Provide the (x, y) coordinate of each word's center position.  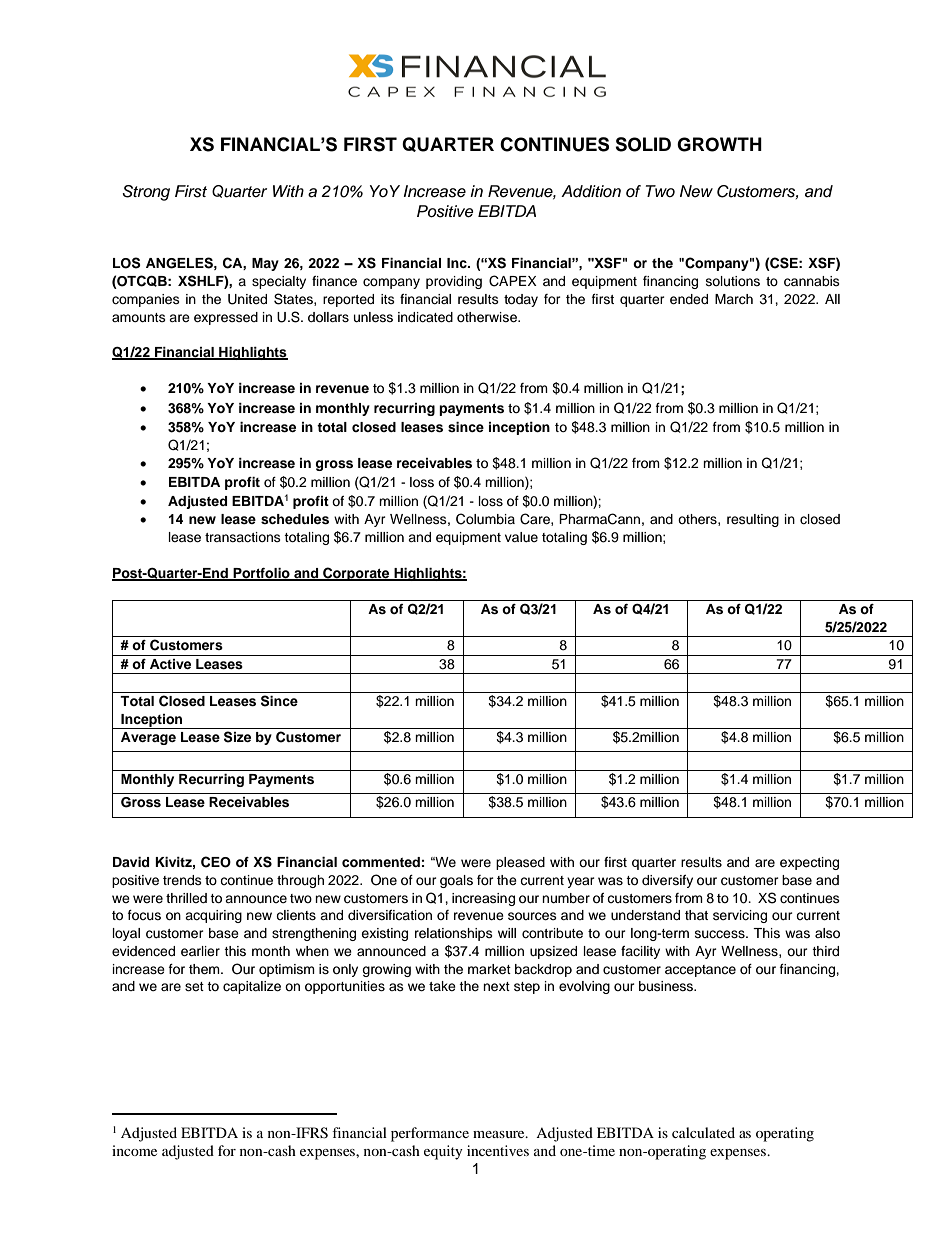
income (134, 1150)
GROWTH (719, 144)
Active (170, 664)
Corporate (356, 574)
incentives (498, 1150)
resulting (753, 520)
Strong (146, 193)
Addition (591, 191)
